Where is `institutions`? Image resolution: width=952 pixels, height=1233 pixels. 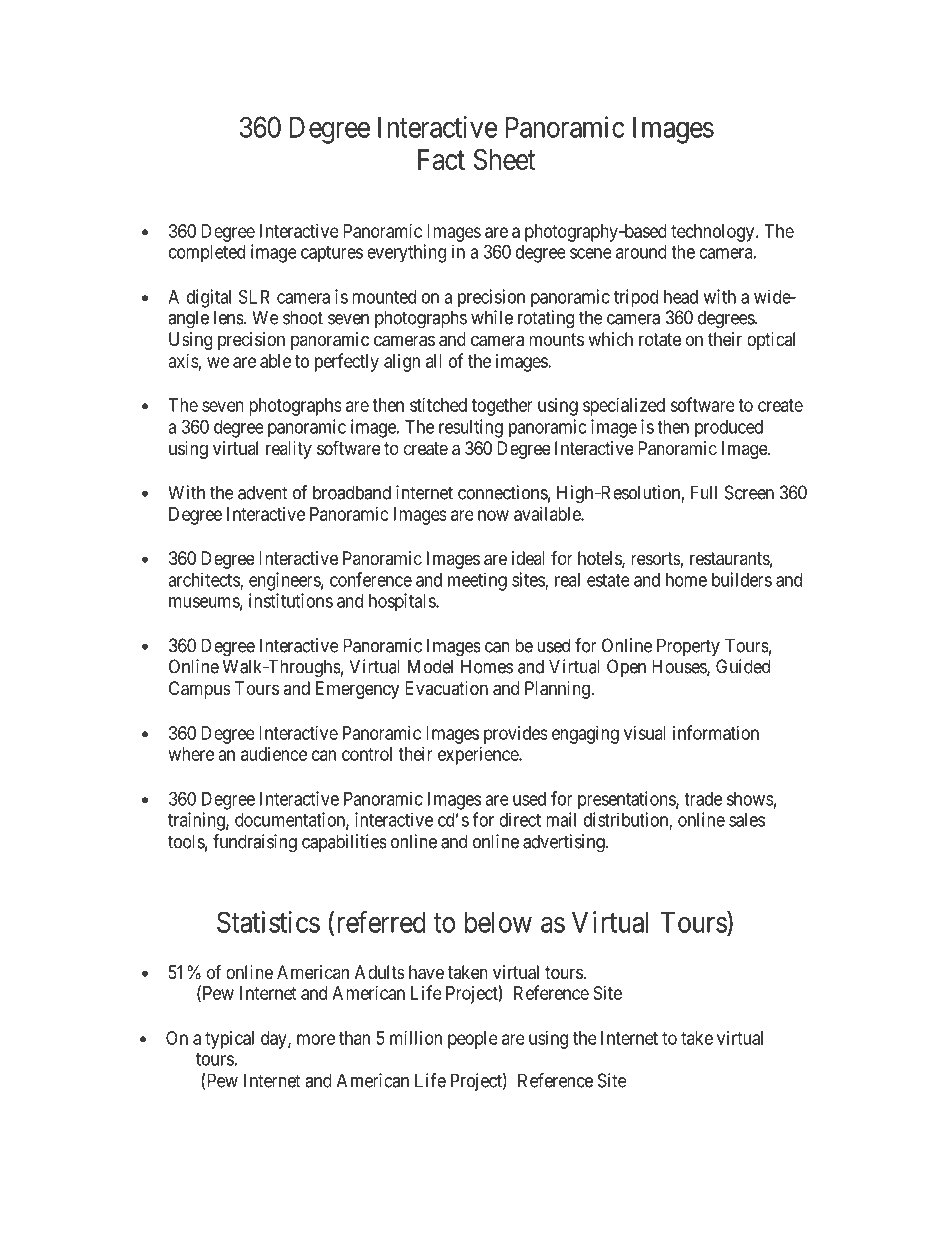 institutions is located at coordinates (291, 600).
